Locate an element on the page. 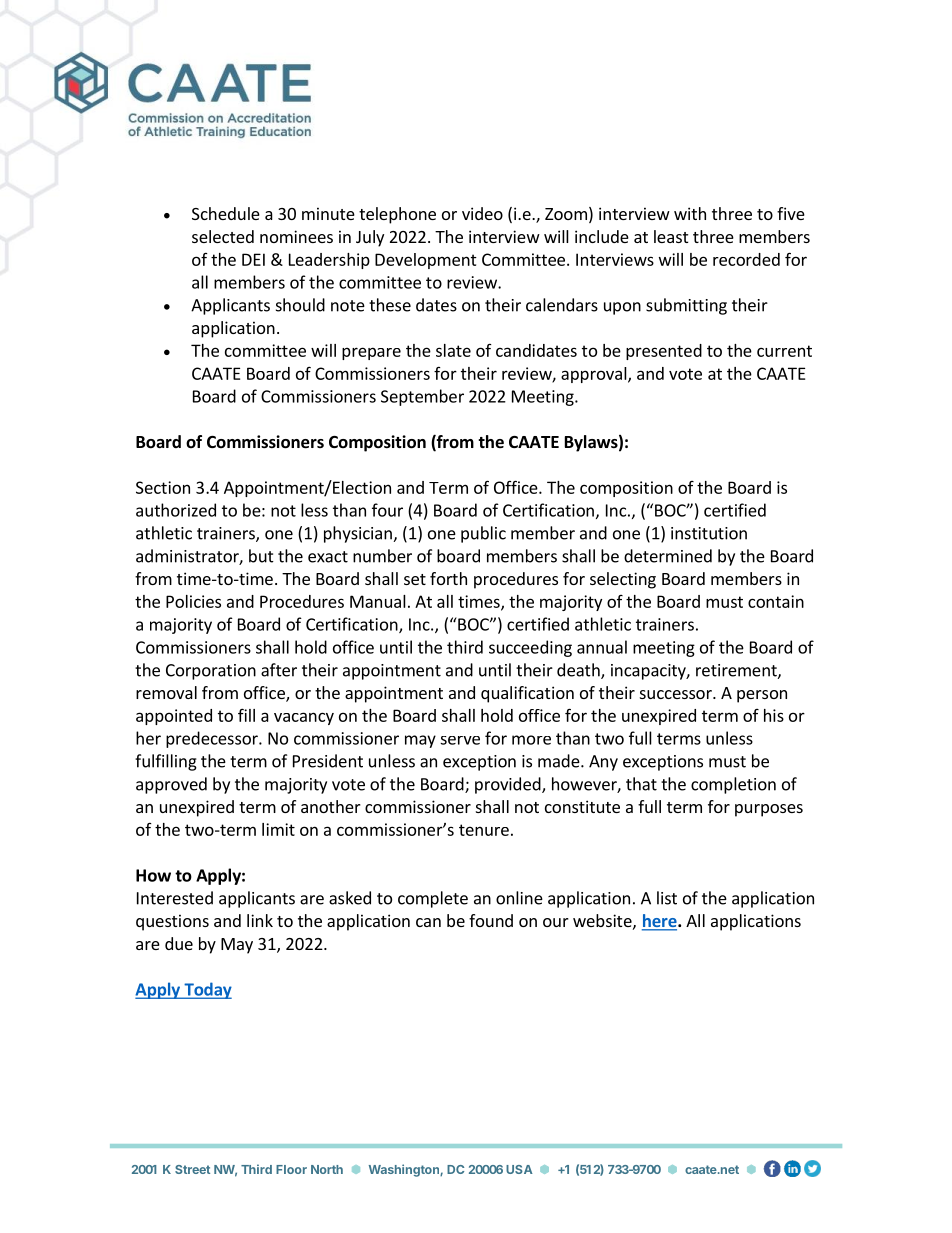  tenure is located at coordinates (484, 830).
